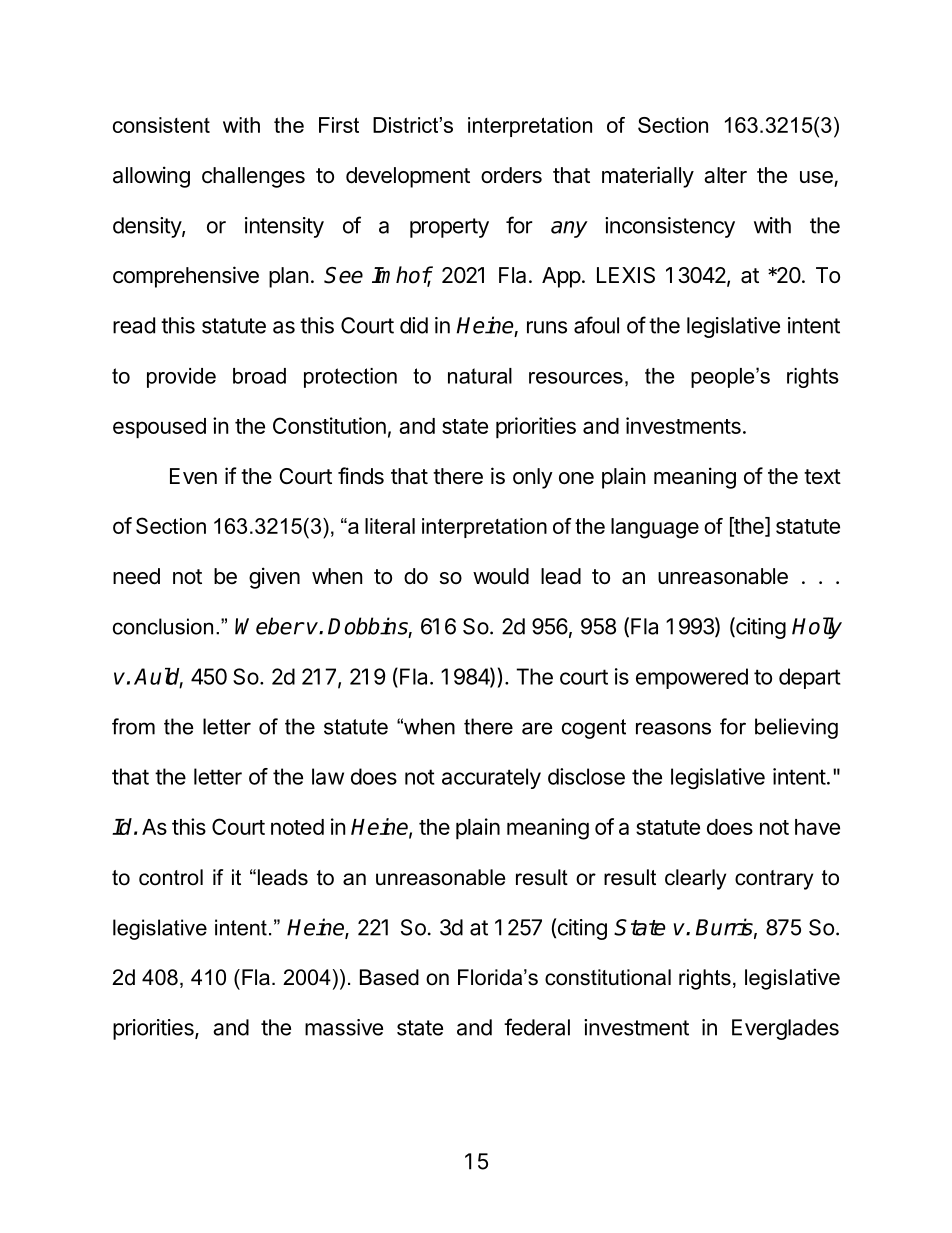 Image resolution: width=952 pixels, height=1233 pixels. Describe the element at coordinates (344, 1027) in the screenshot. I see `massive` at that location.
